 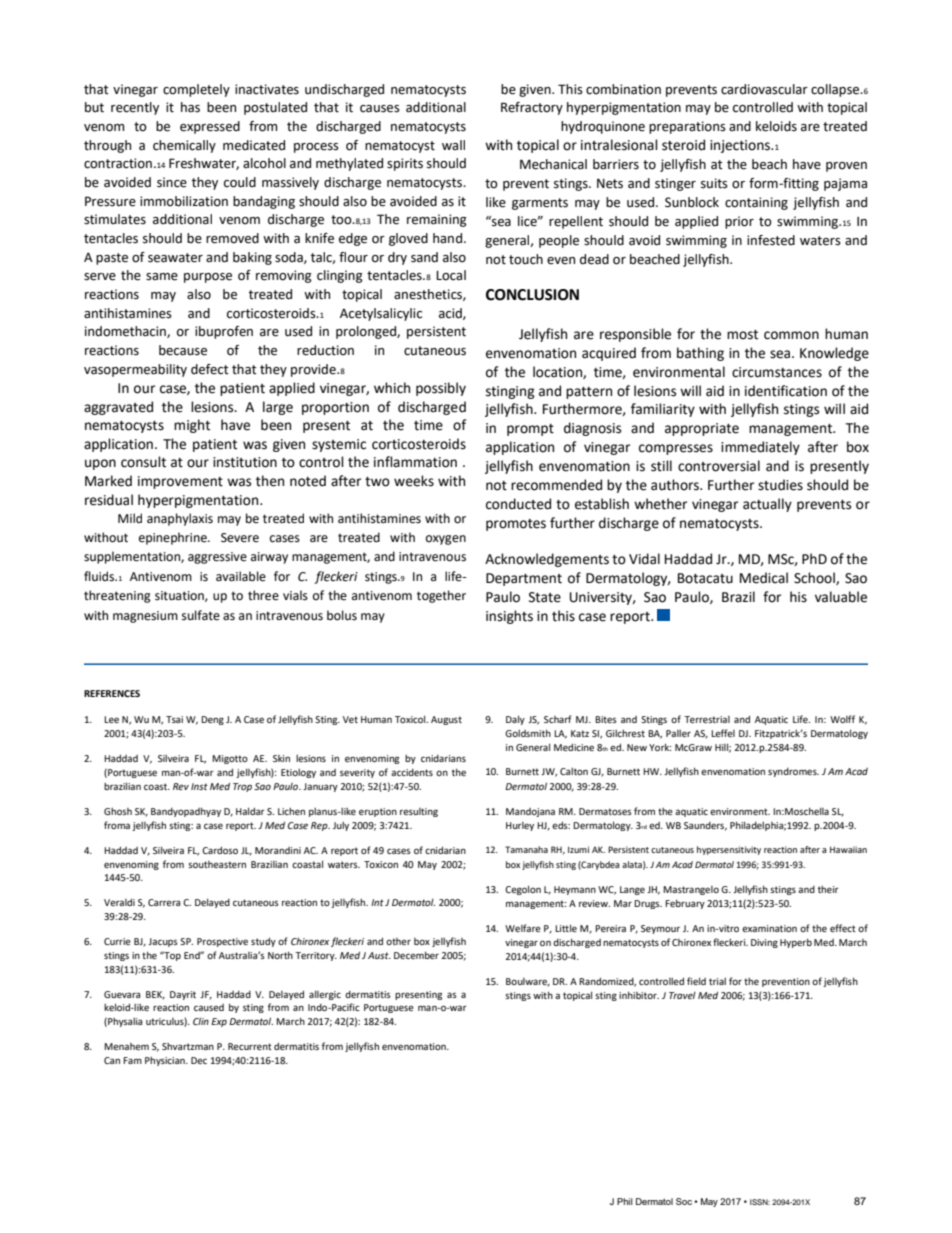 What do you see at coordinates (777, 372) in the screenshot?
I see `circumstances` at bounding box center [777, 372].
